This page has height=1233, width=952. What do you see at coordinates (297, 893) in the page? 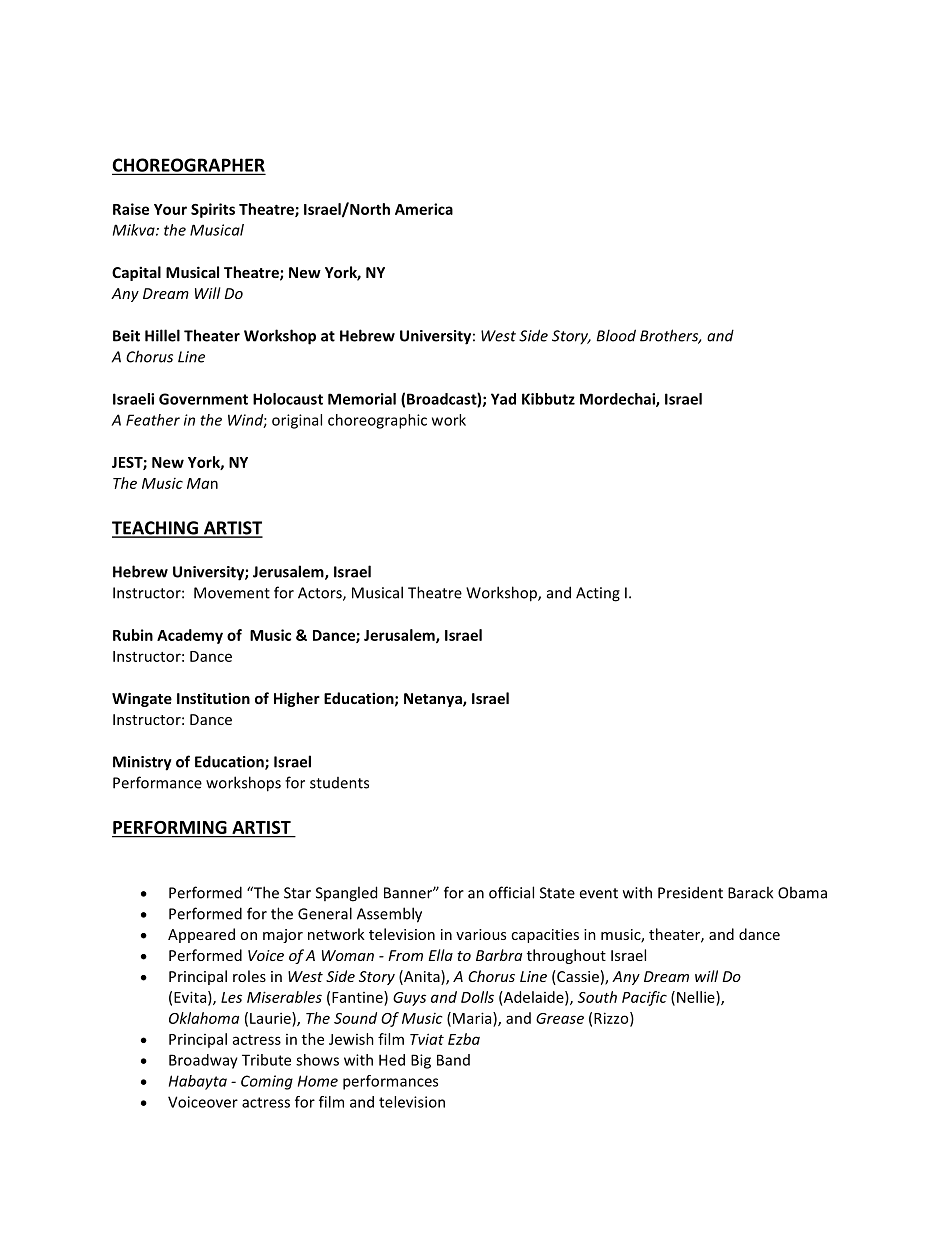
I see `Star` at bounding box center [297, 893].
